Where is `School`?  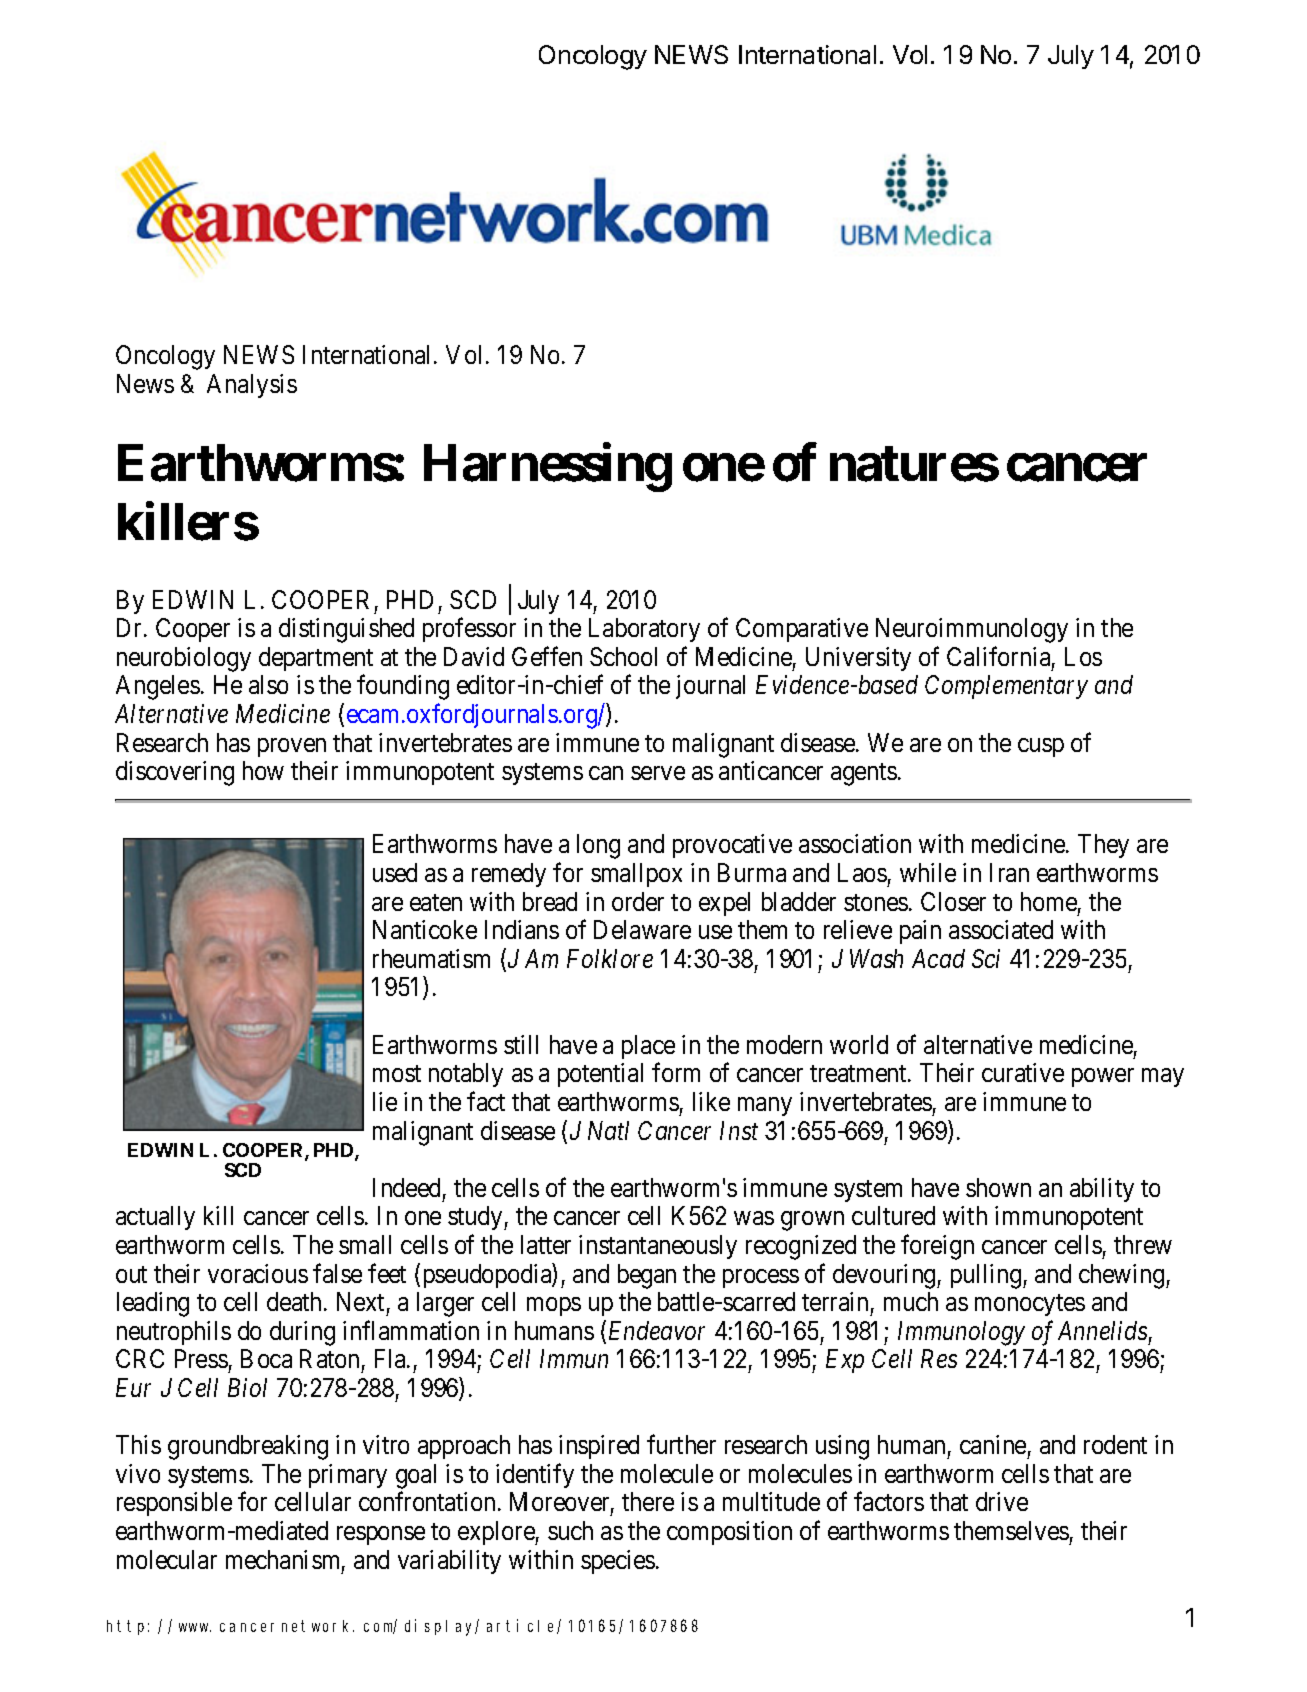
School is located at coordinates (623, 656).
